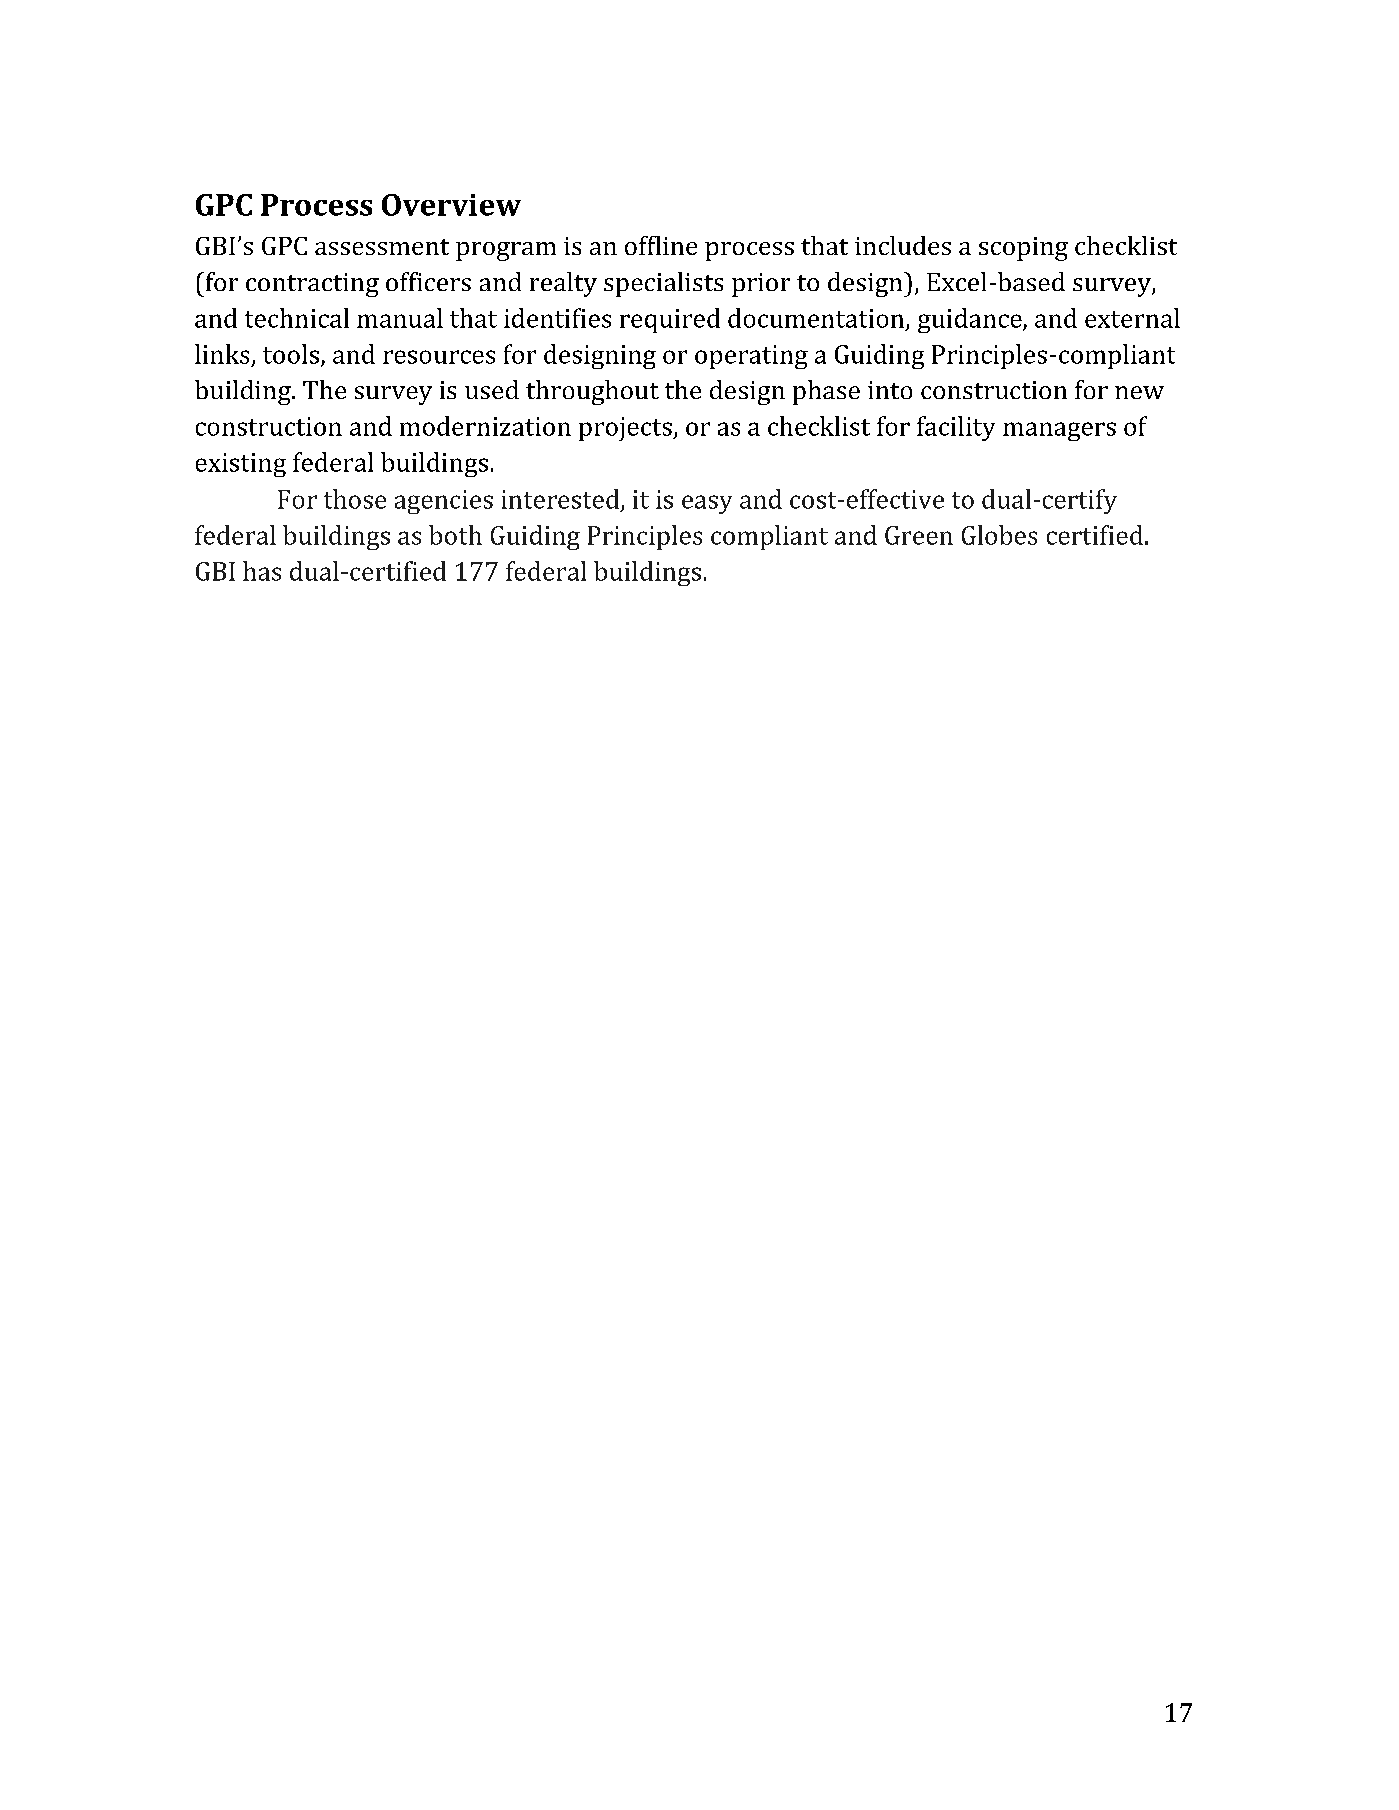 The image size is (1399, 1810). Describe the element at coordinates (455, 535) in the screenshot. I see `both` at that location.
